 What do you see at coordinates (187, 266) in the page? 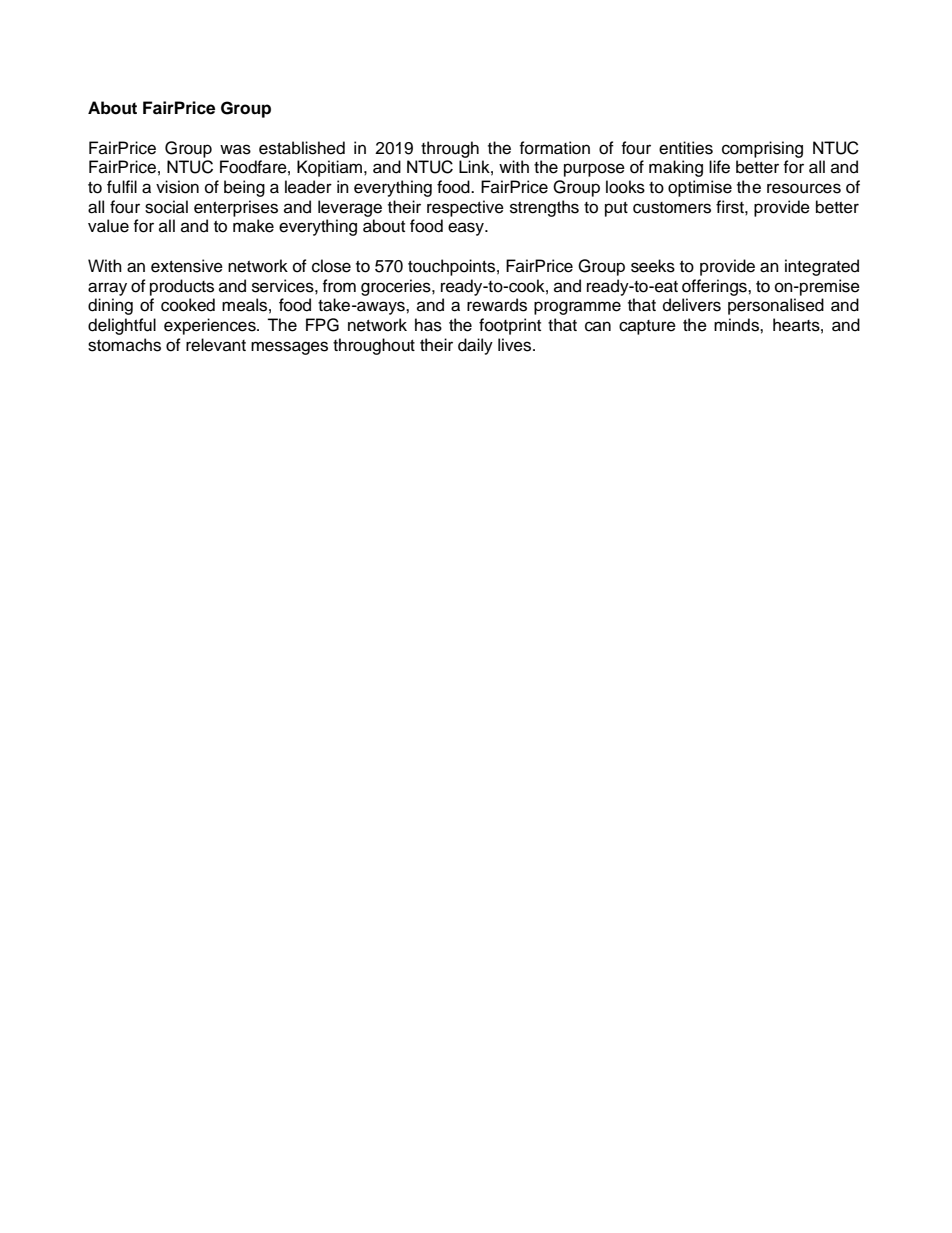
I see `extensive` at bounding box center [187, 266].
